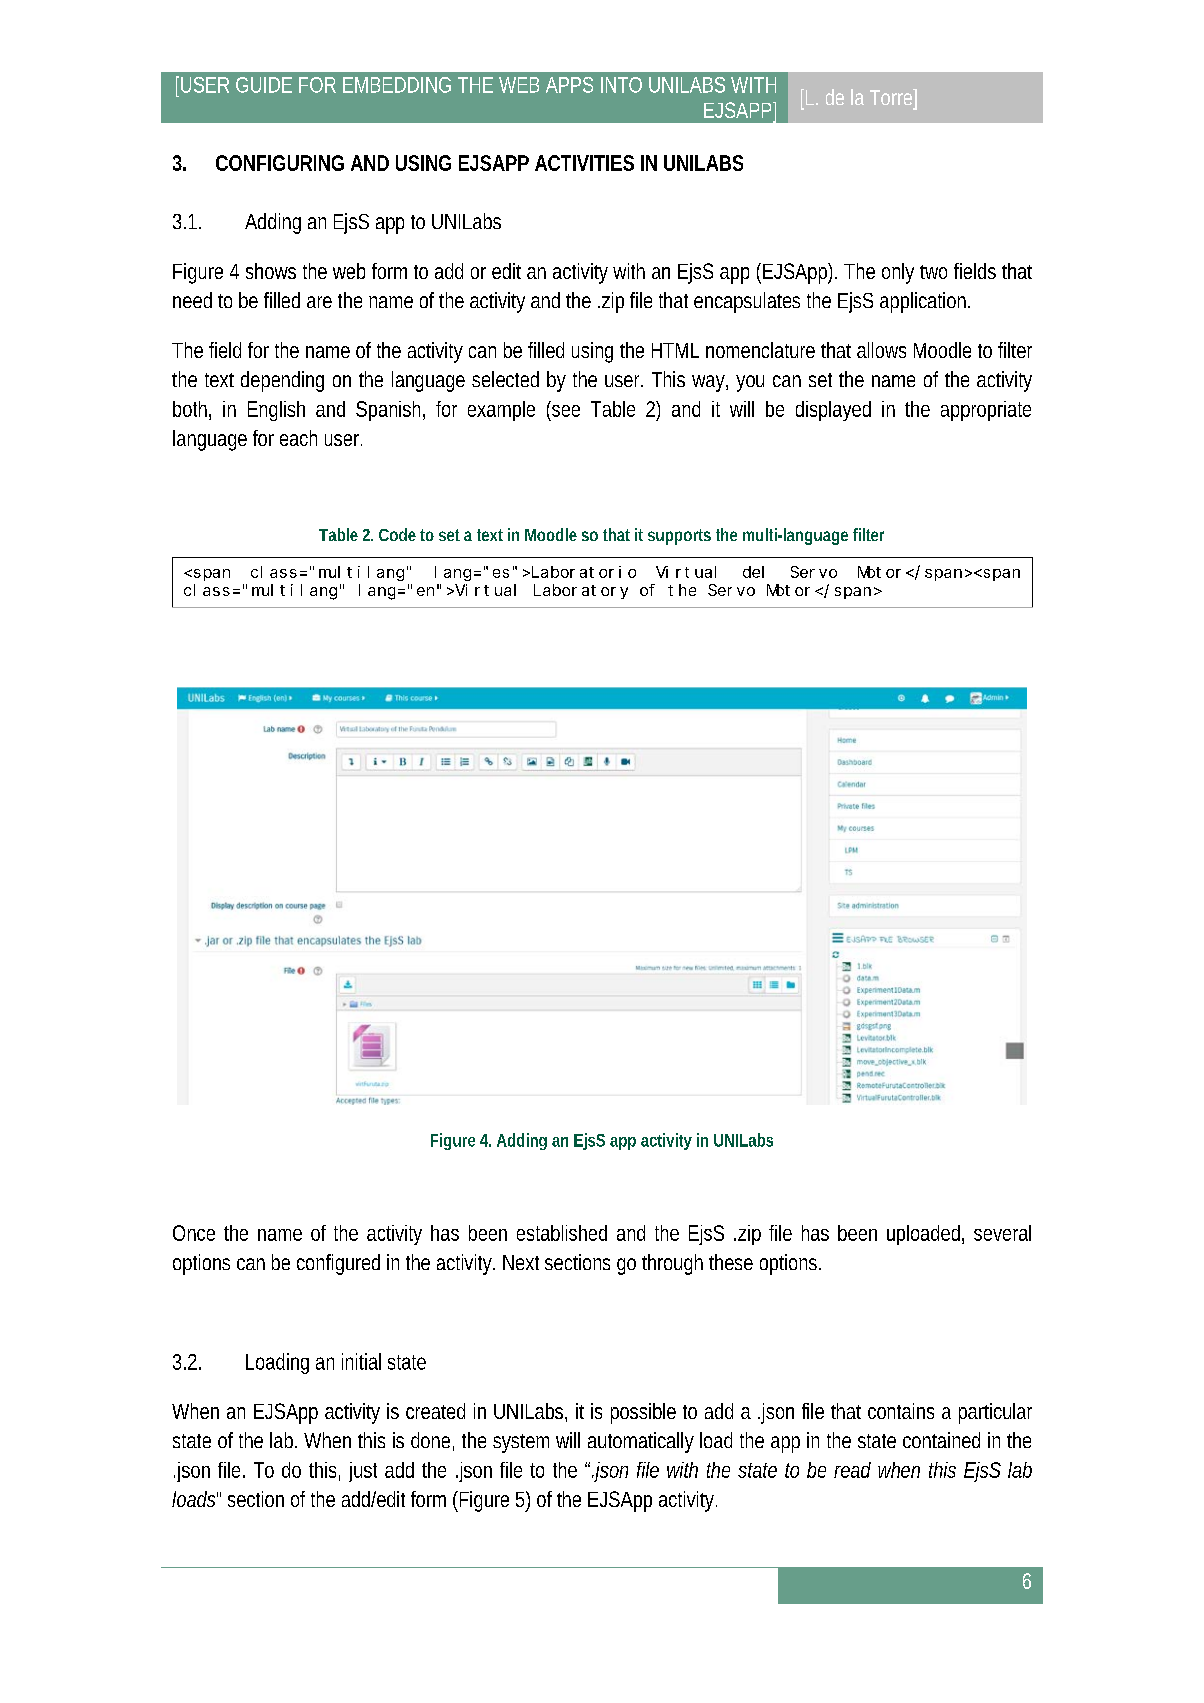  What do you see at coordinates (562, 1233) in the page?
I see `established` at bounding box center [562, 1233].
